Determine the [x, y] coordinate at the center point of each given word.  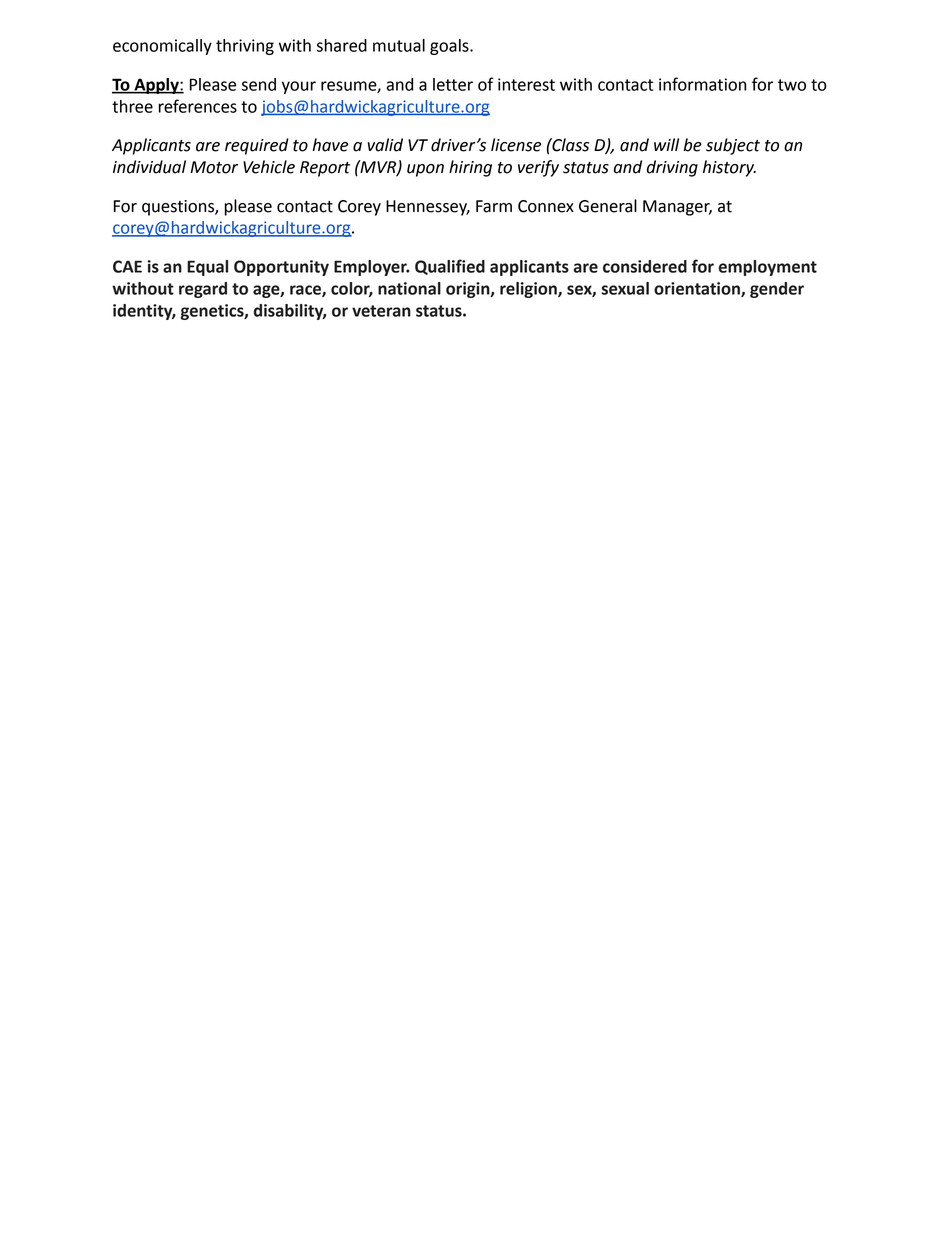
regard [203, 290]
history [729, 168]
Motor [214, 167]
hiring [470, 168]
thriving [245, 47]
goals [450, 47]
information [703, 84]
